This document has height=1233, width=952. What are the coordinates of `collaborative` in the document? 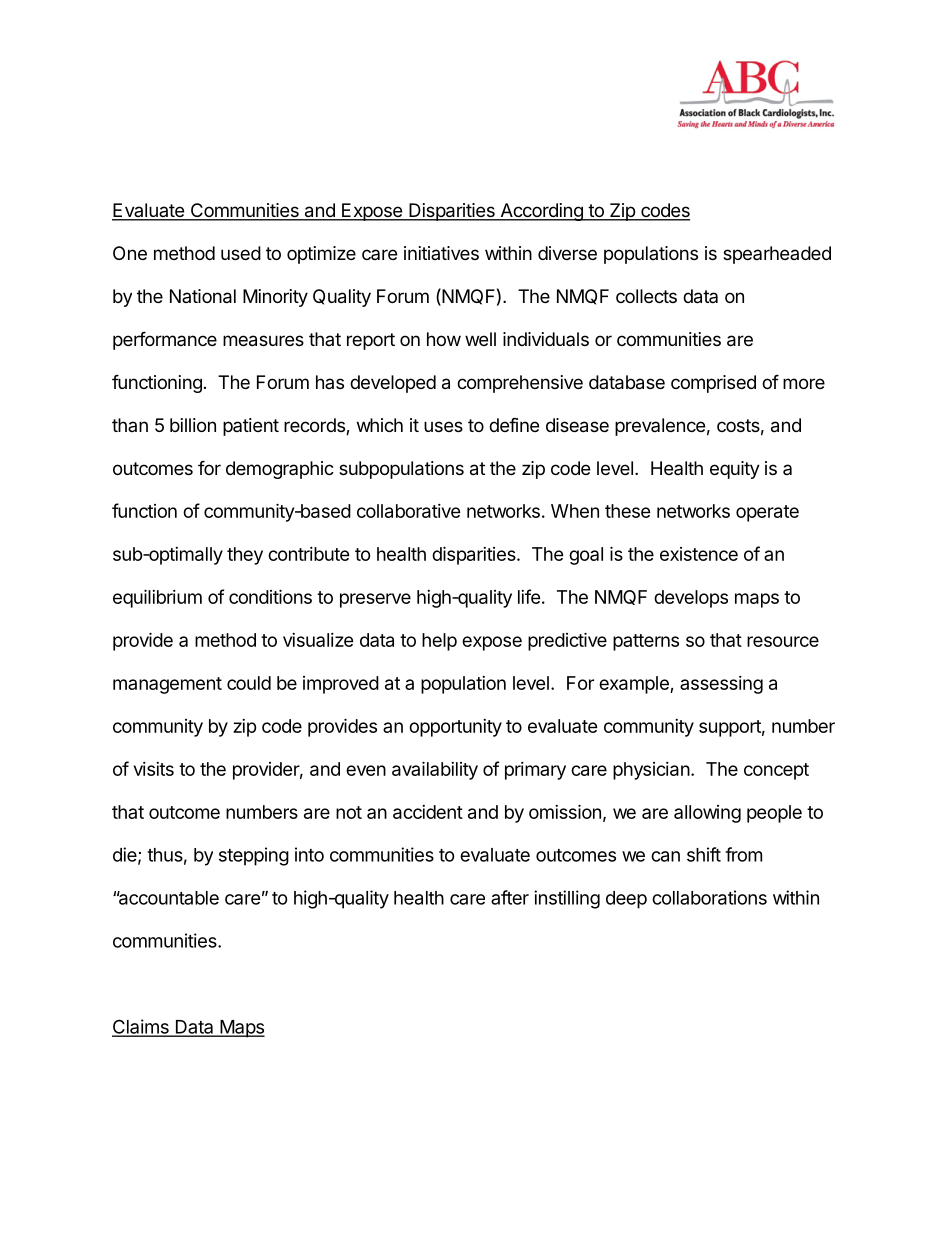 It's located at (409, 511).
